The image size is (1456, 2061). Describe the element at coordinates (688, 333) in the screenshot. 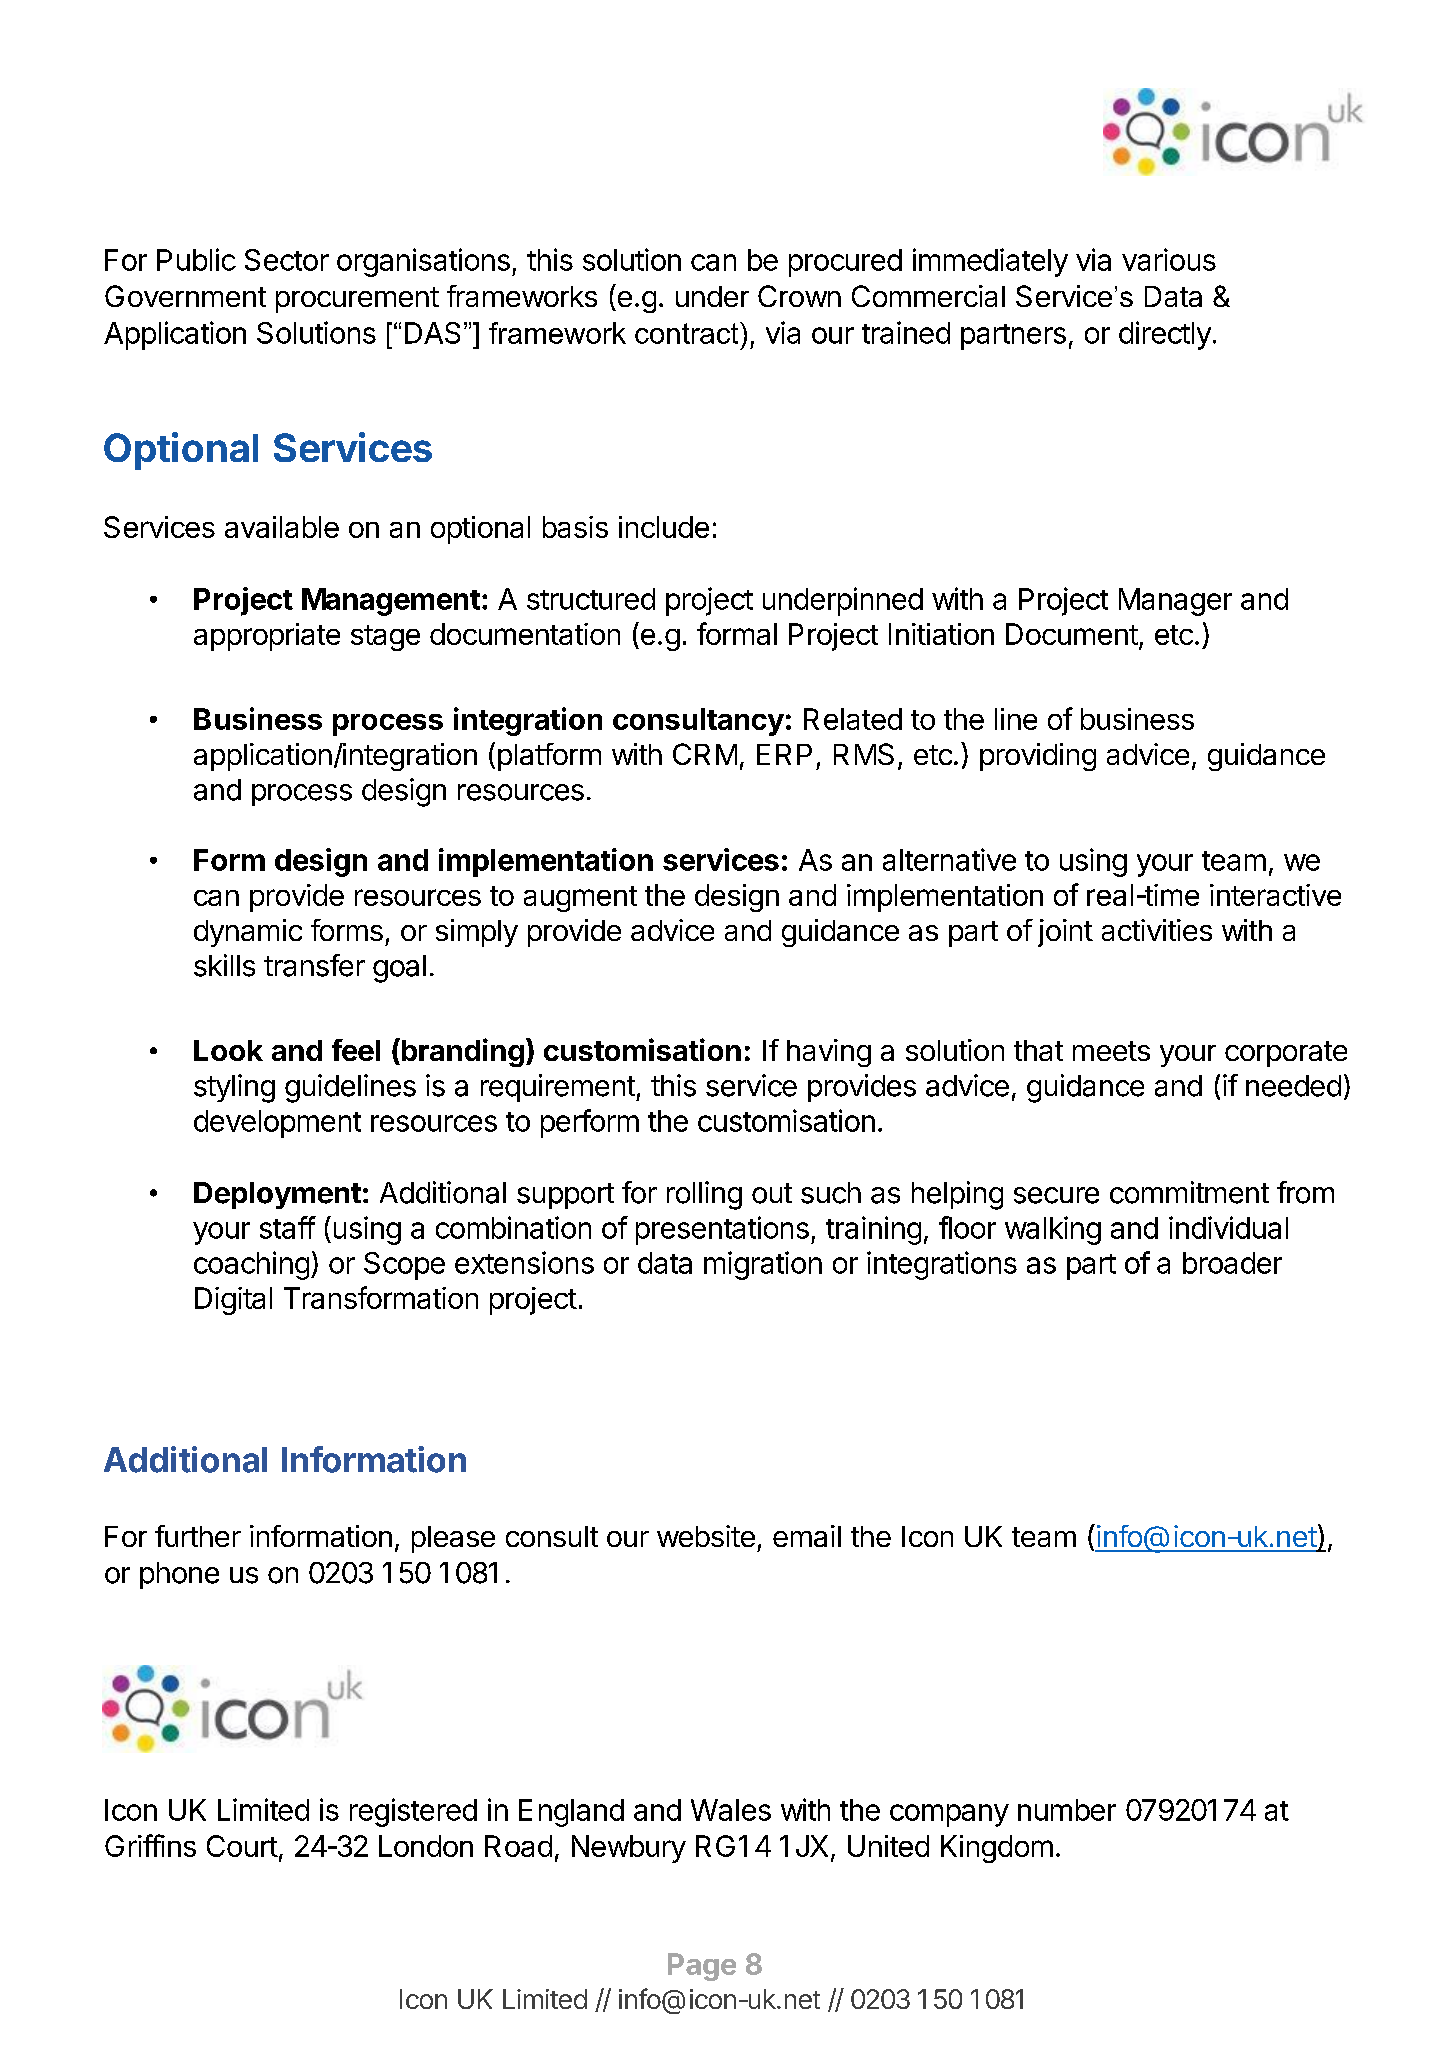

I see `contract` at that location.
